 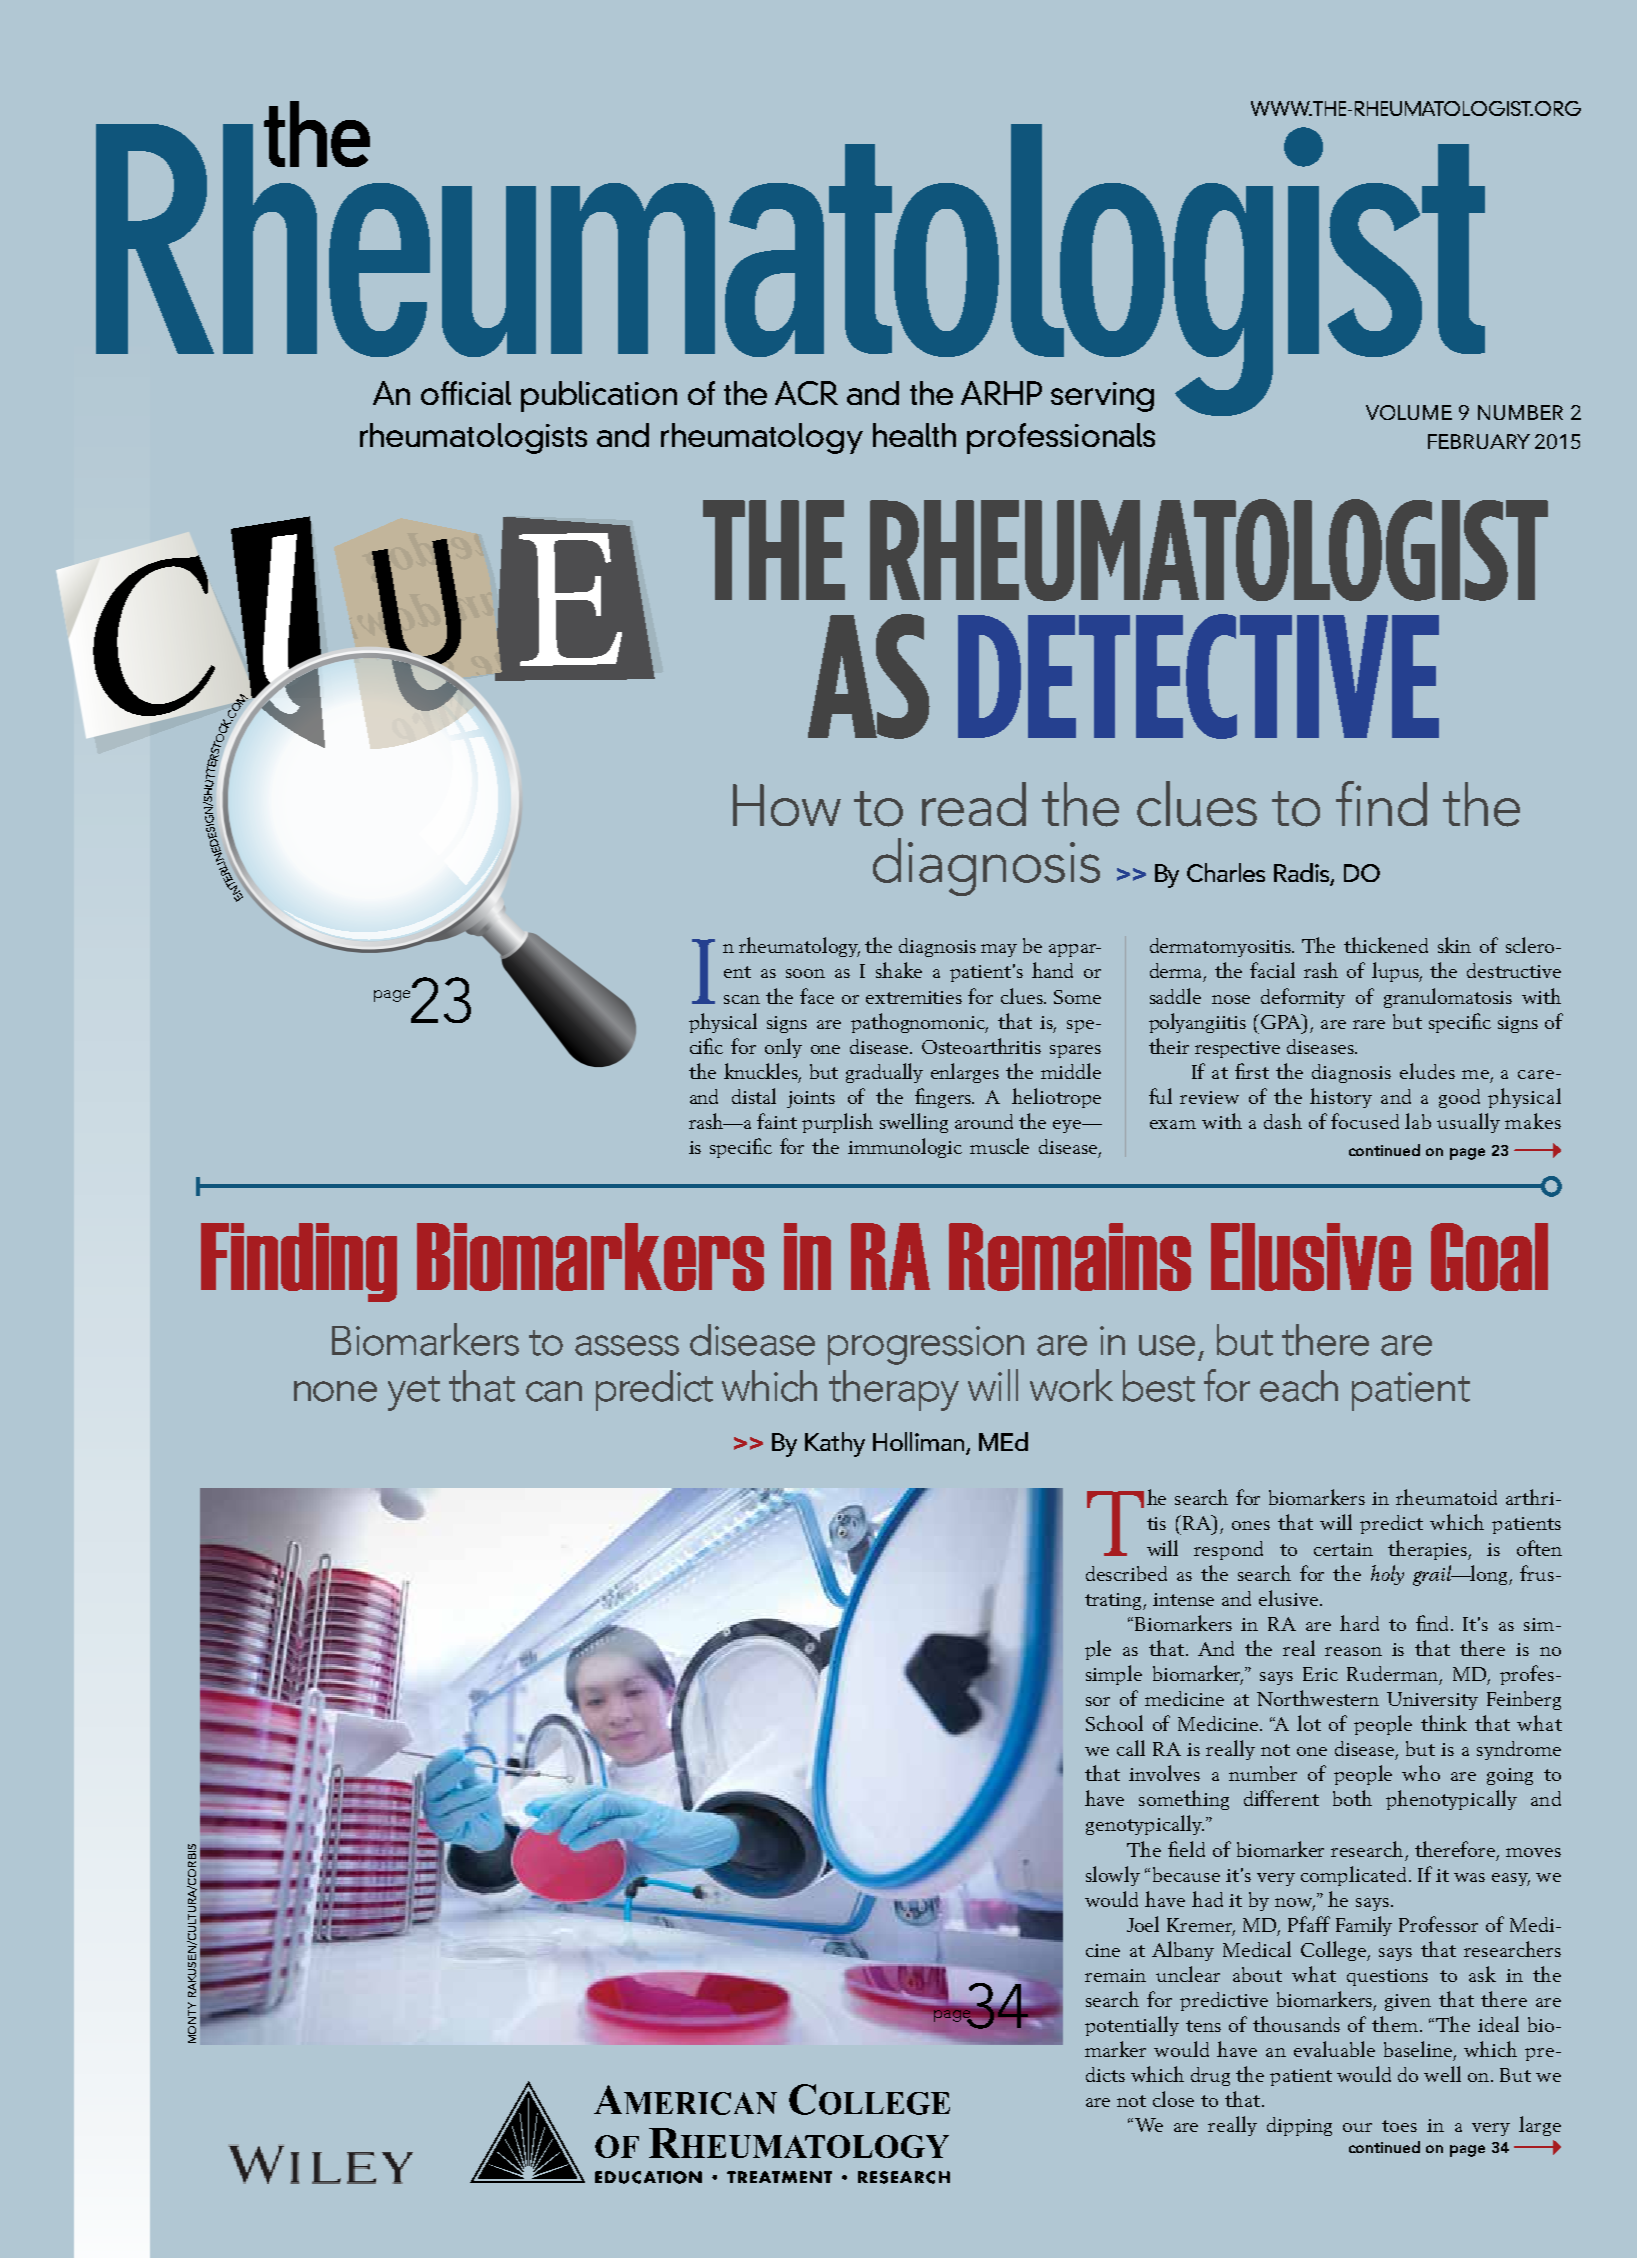 I want to click on School, so click(x=1114, y=1723).
